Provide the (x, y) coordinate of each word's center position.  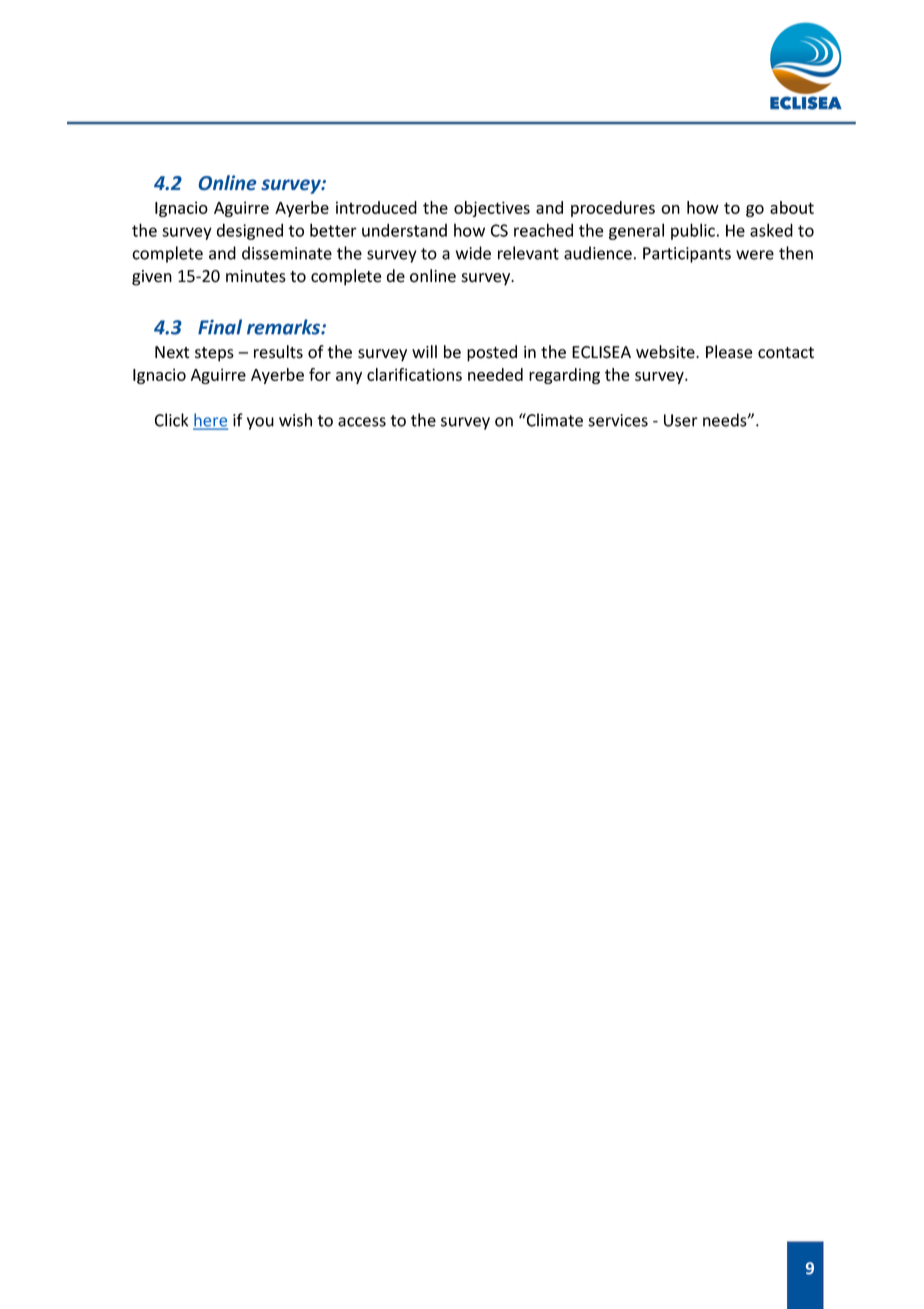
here (210, 421)
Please (729, 352)
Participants (687, 255)
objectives (492, 209)
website (666, 352)
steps (214, 354)
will (424, 351)
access (362, 422)
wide (473, 253)
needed (495, 374)
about (792, 207)
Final (220, 327)
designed (250, 231)
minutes (256, 276)
